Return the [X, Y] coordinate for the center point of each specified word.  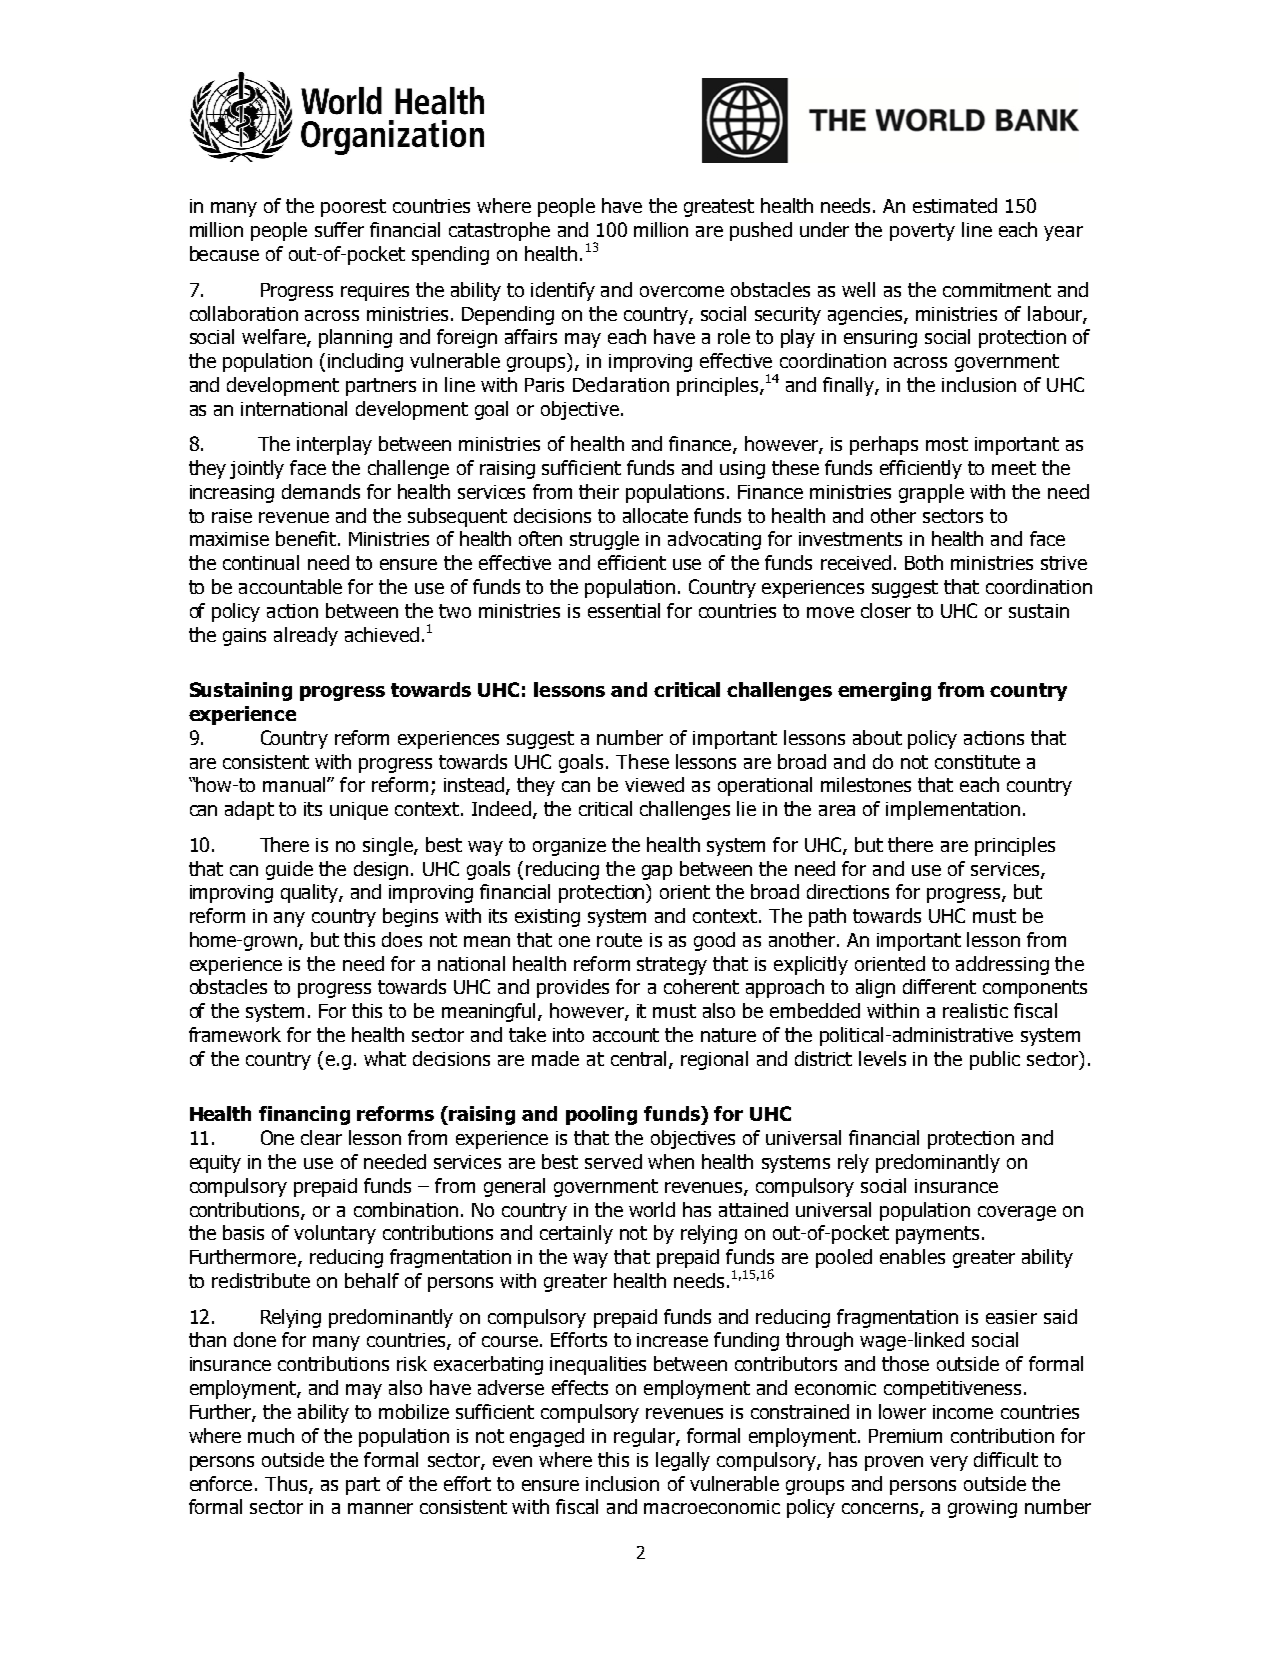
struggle [604, 540]
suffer [339, 229]
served [613, 1161]
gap [657, 872]
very [949, 1463]
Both [924, 562]
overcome [682, 291]
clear [321, 1137]
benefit [307, 538]
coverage [1017, 1213]
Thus [287, 1484]
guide [289, 870]
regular [645, 1437]
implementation [953, 810]
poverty [922, 232]
